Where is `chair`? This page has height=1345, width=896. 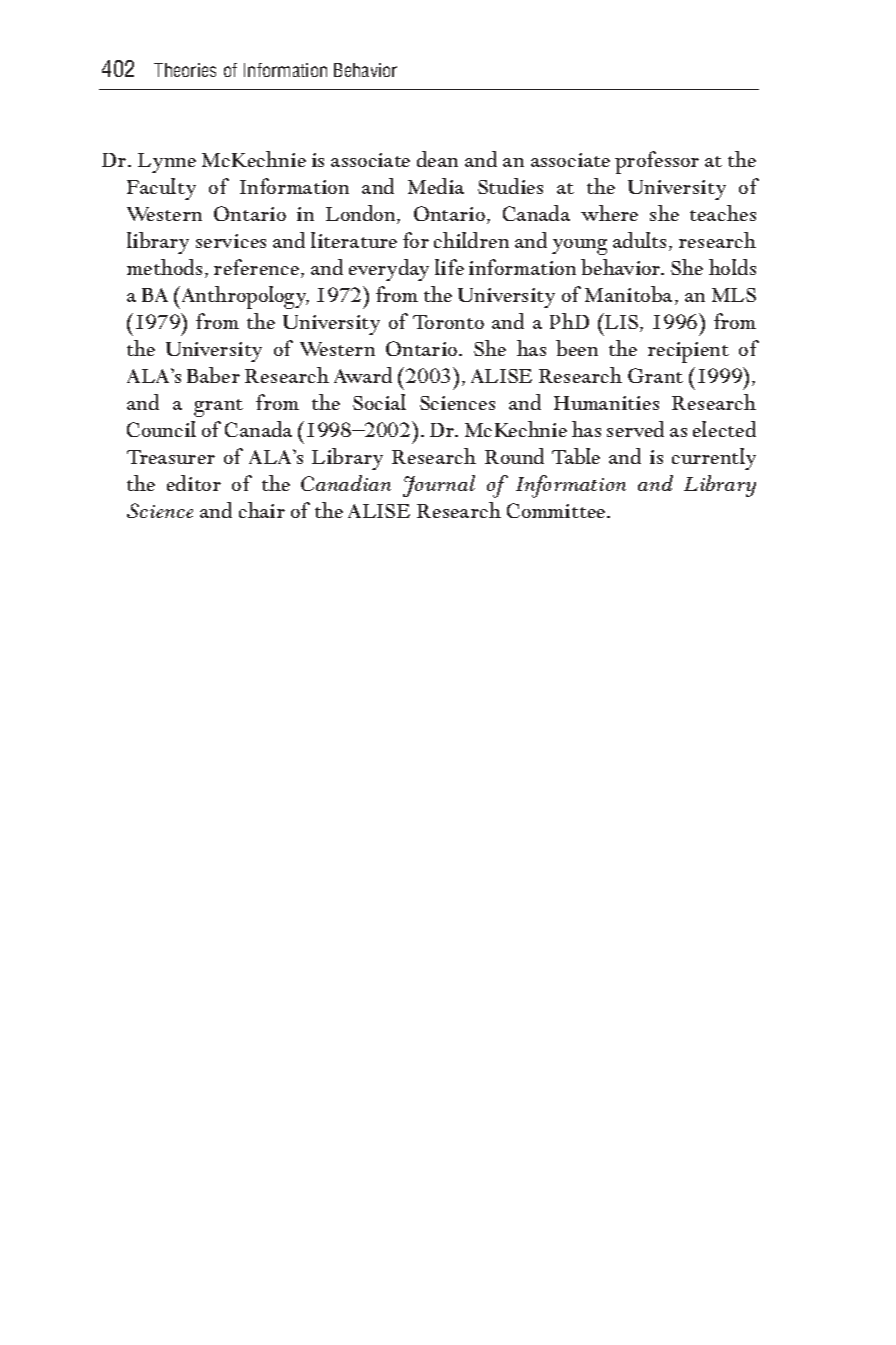 chair is located at coordinates (262, 510).
